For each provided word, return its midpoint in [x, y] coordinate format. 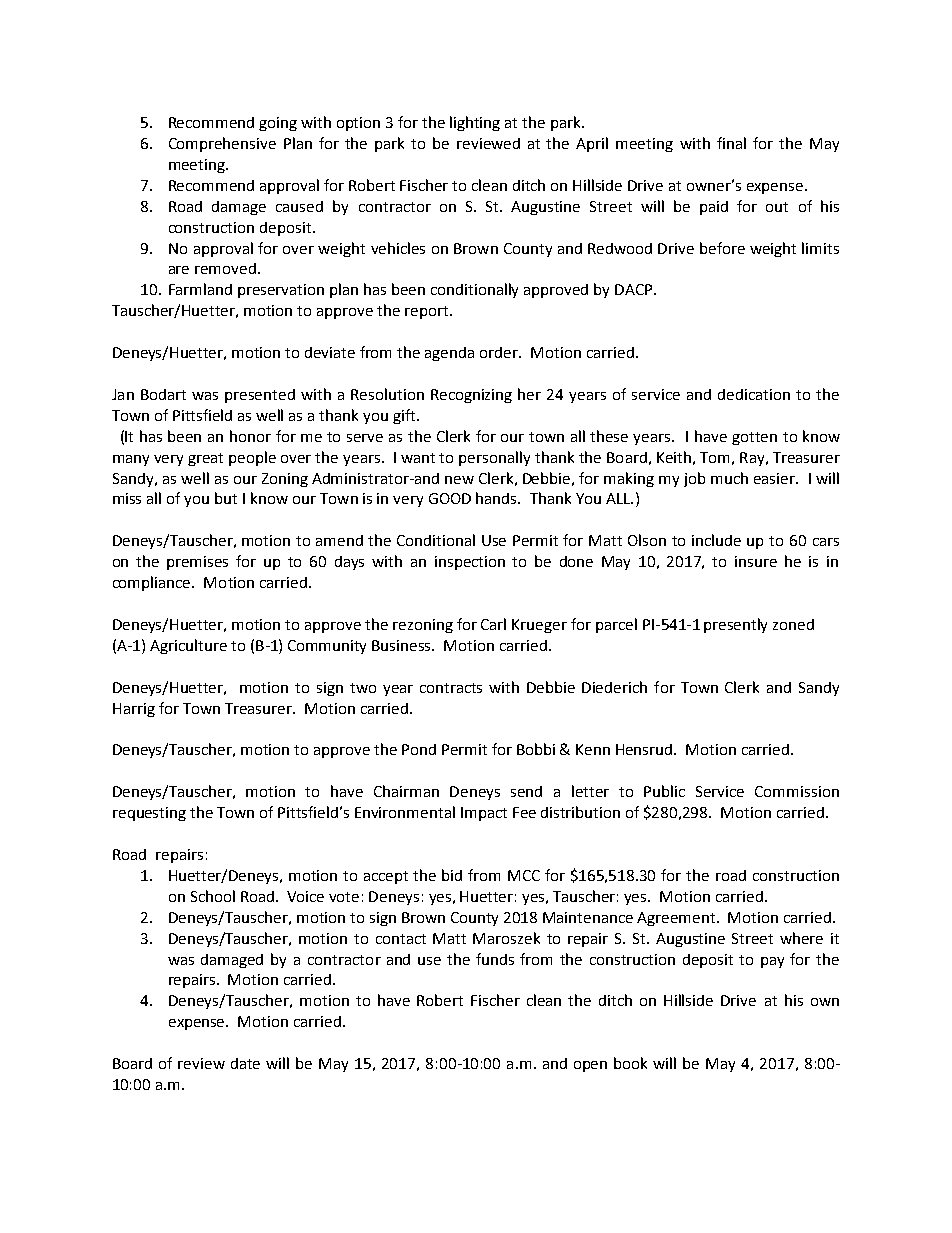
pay [772, 962]
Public [664, 791]
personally [494, 458]
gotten [754, 438]
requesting [149, 814]
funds [495, 959]
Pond [419, 749]
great [205, 459]
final [731, 143]
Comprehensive [222, 144]
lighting [475, 123]
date [245, 1063]
